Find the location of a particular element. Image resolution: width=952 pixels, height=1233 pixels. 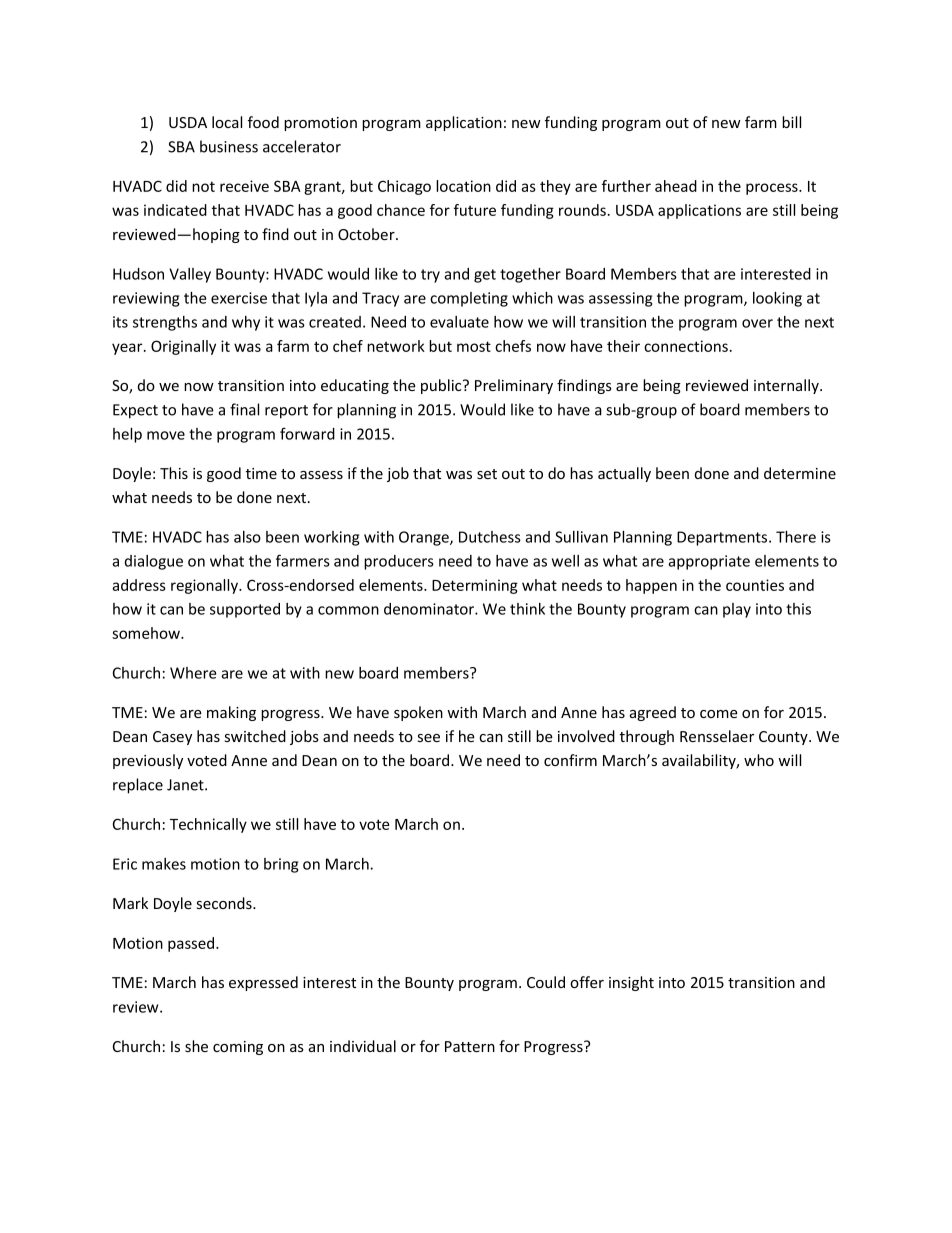

determine is located at coordinates (800, 473).
